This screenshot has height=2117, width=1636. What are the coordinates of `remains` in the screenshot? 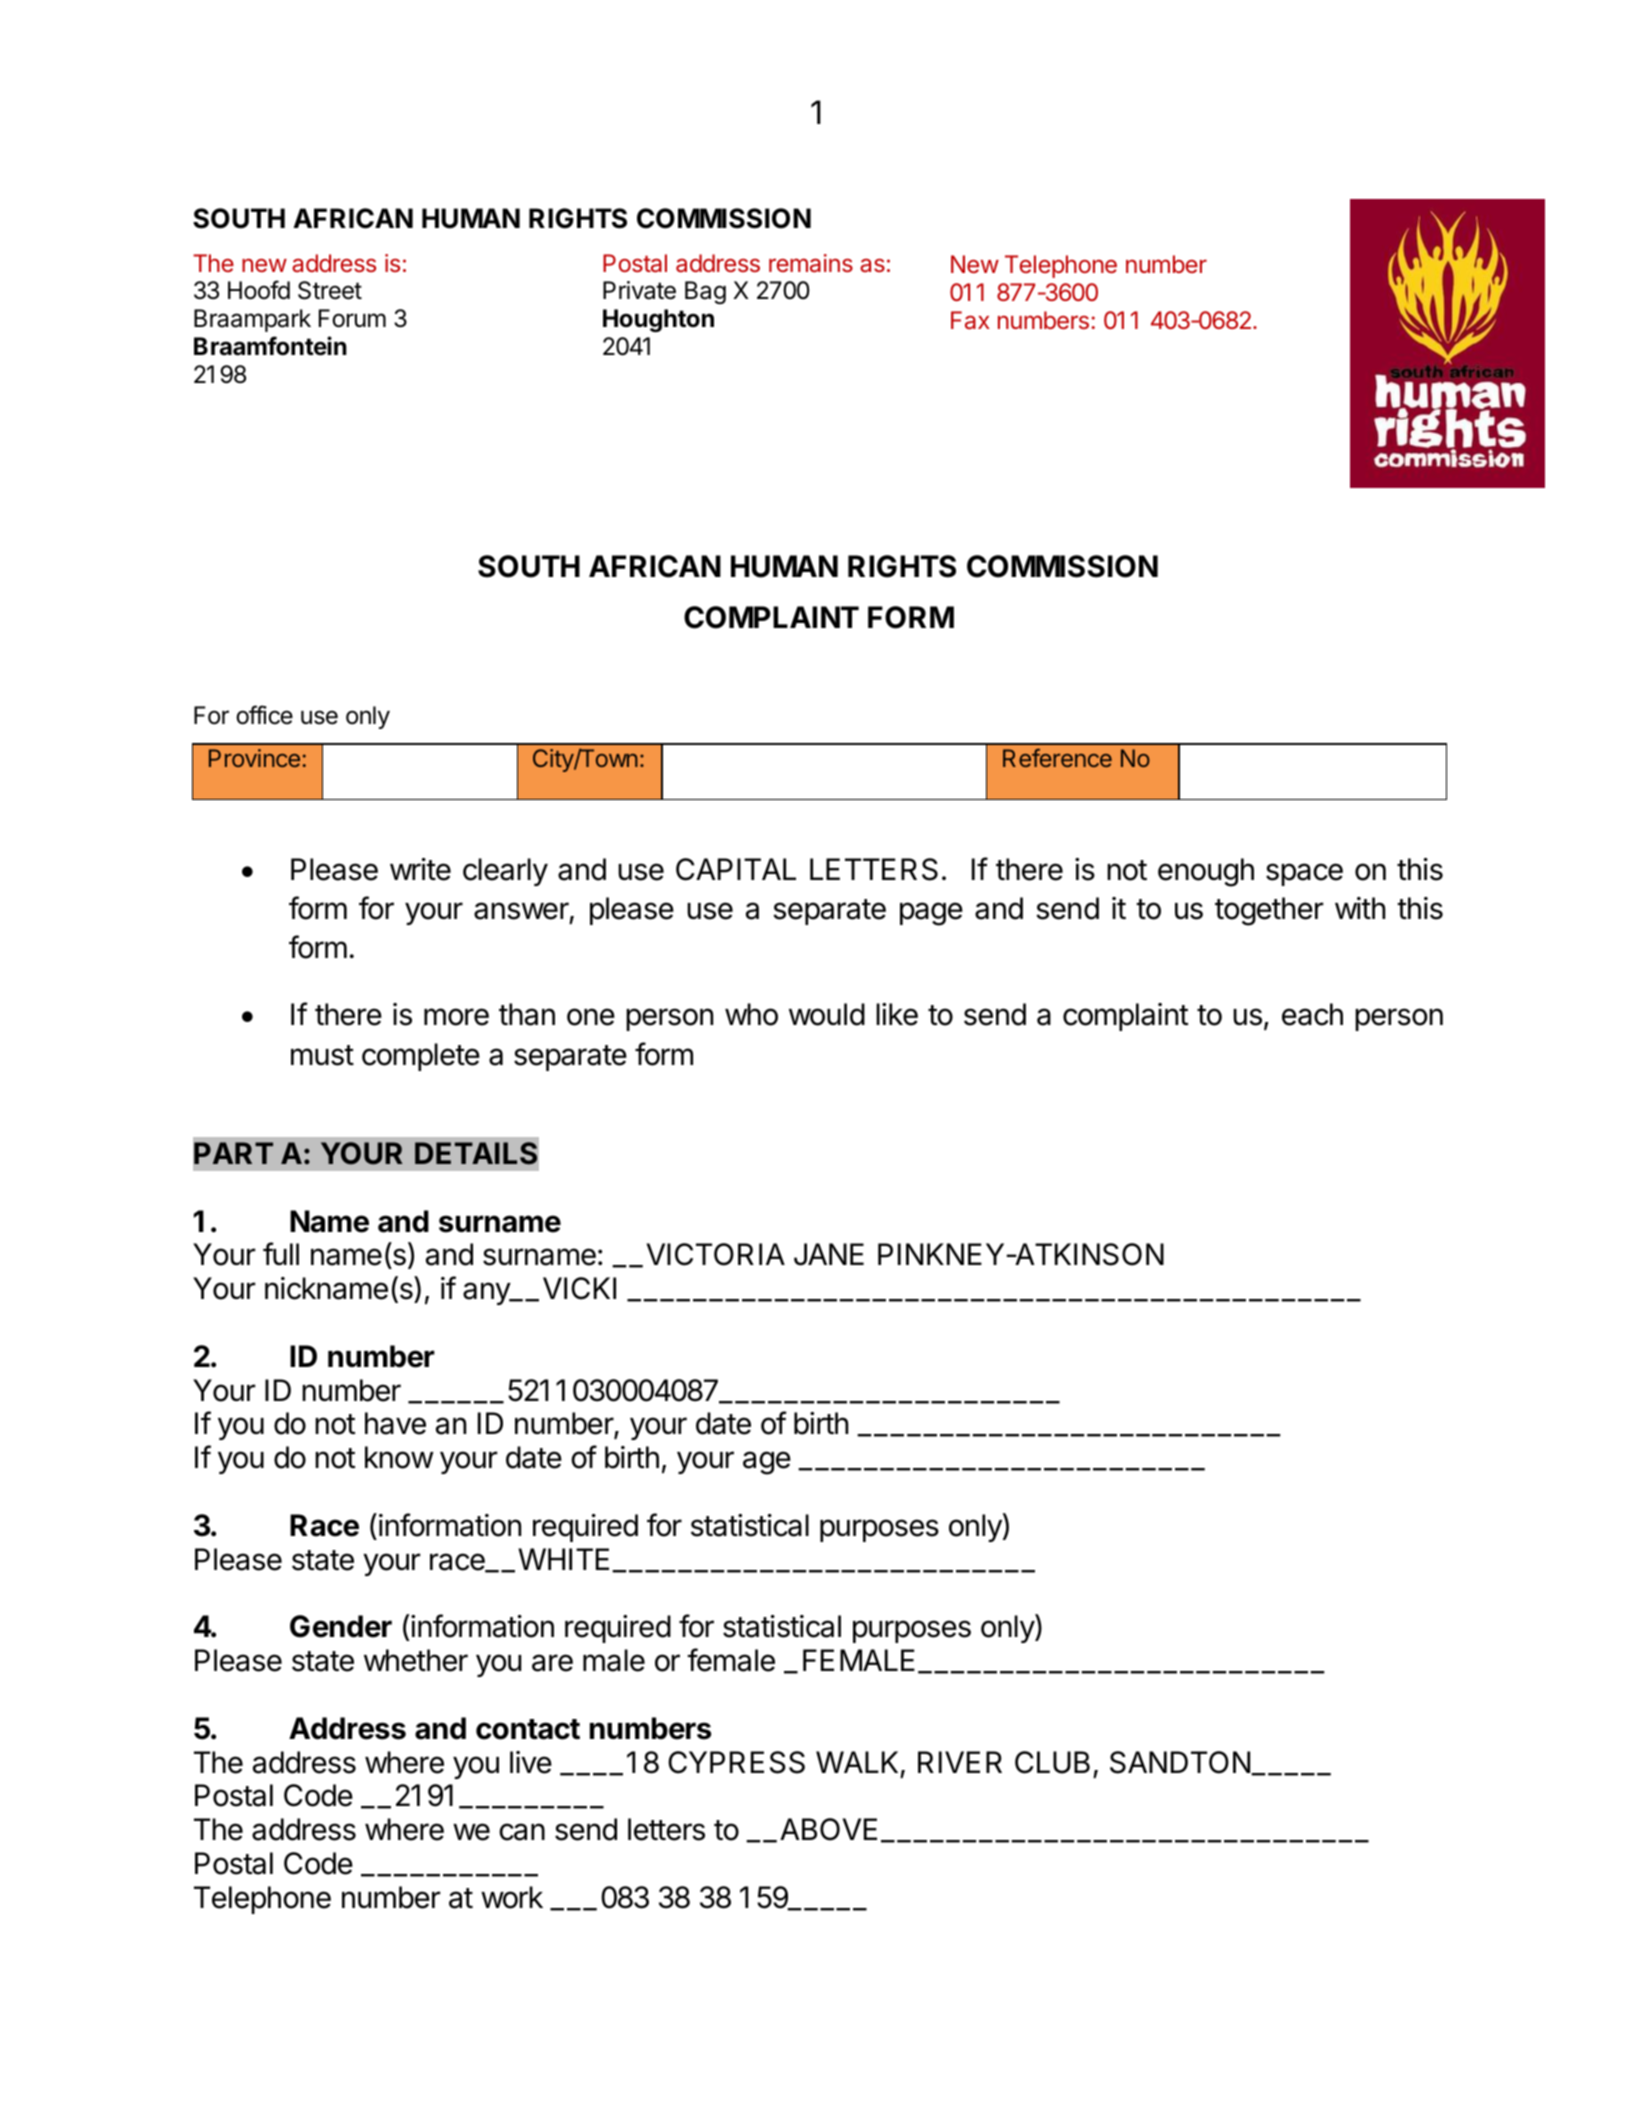 It's located at (811, 263).
